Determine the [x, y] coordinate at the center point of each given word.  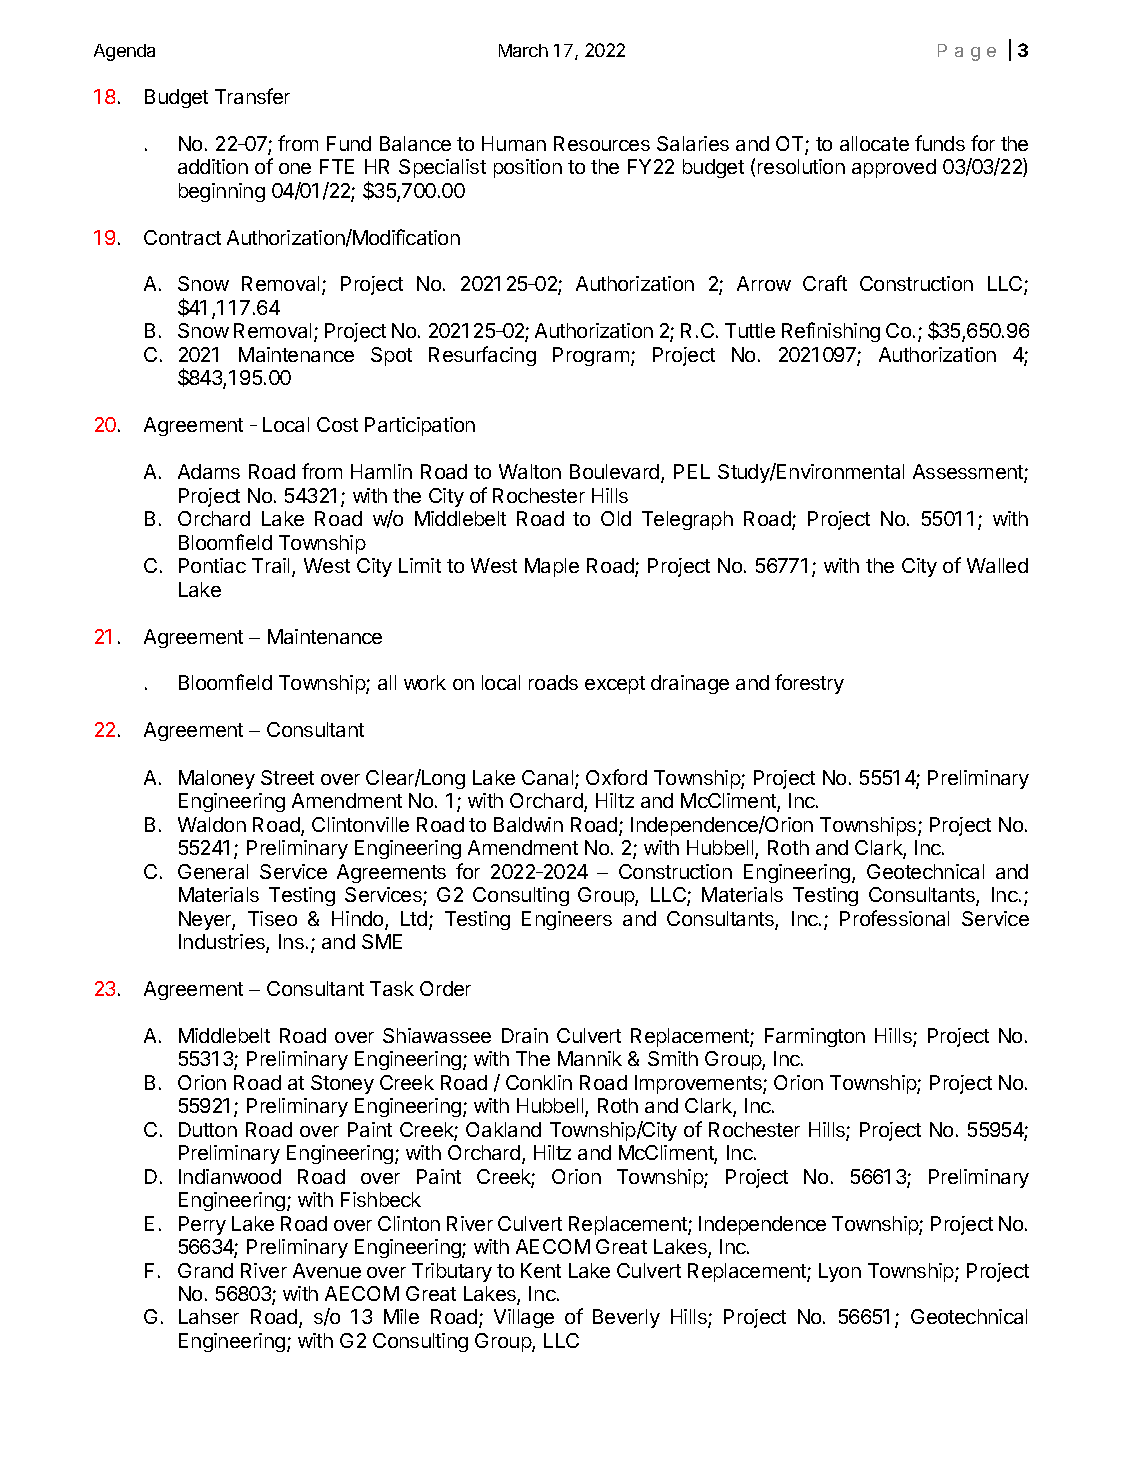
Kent [541, 1270]
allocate [874, 143]
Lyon [840, 1272]
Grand [205, 1270]
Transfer [252, 96]
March [523, 50]
